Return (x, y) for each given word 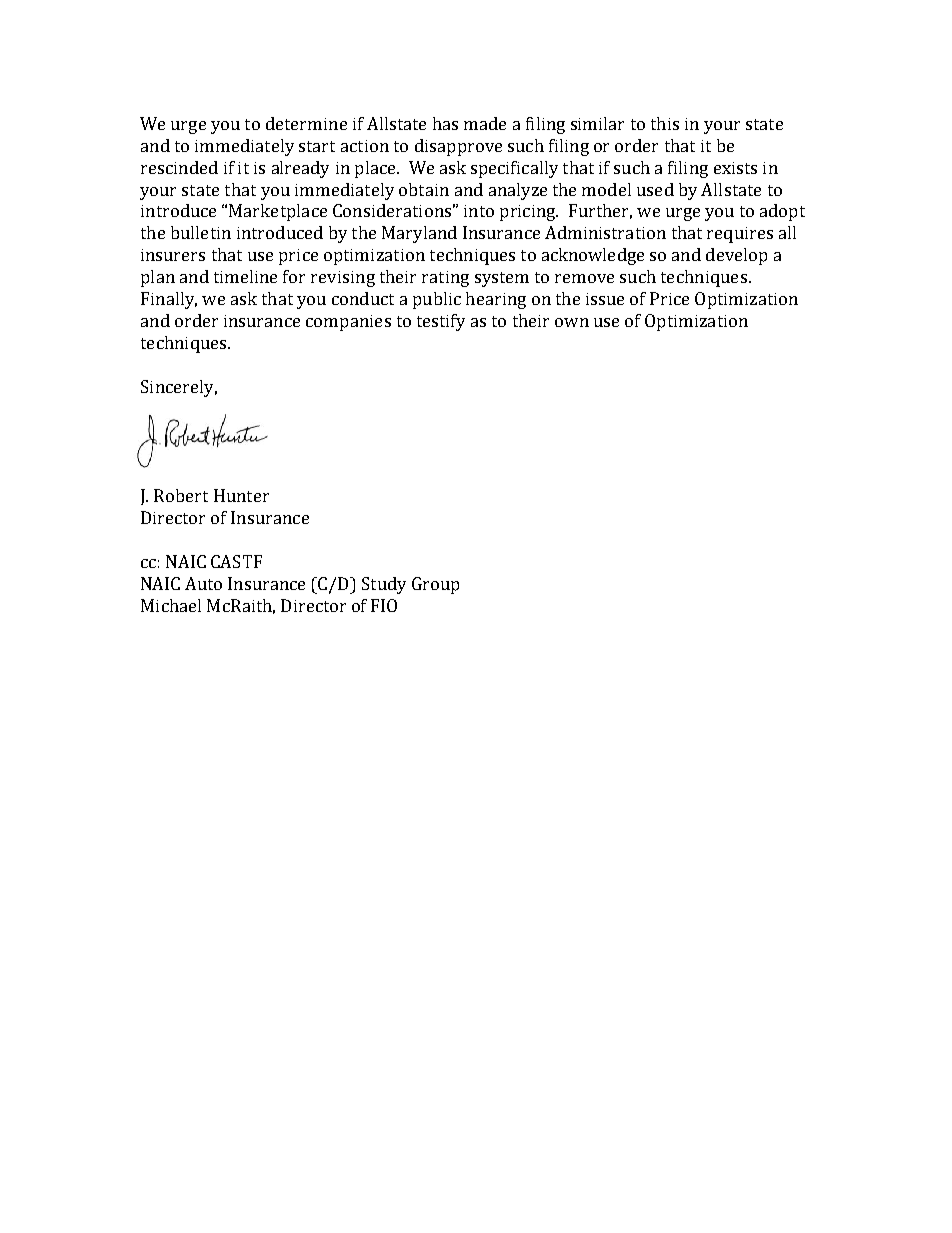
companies (348, 323)
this (665, 123)
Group (435, 585)
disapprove (458, 147)
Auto (203, 583)
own (572, 322)
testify (441, 322)
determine (306, 123)
